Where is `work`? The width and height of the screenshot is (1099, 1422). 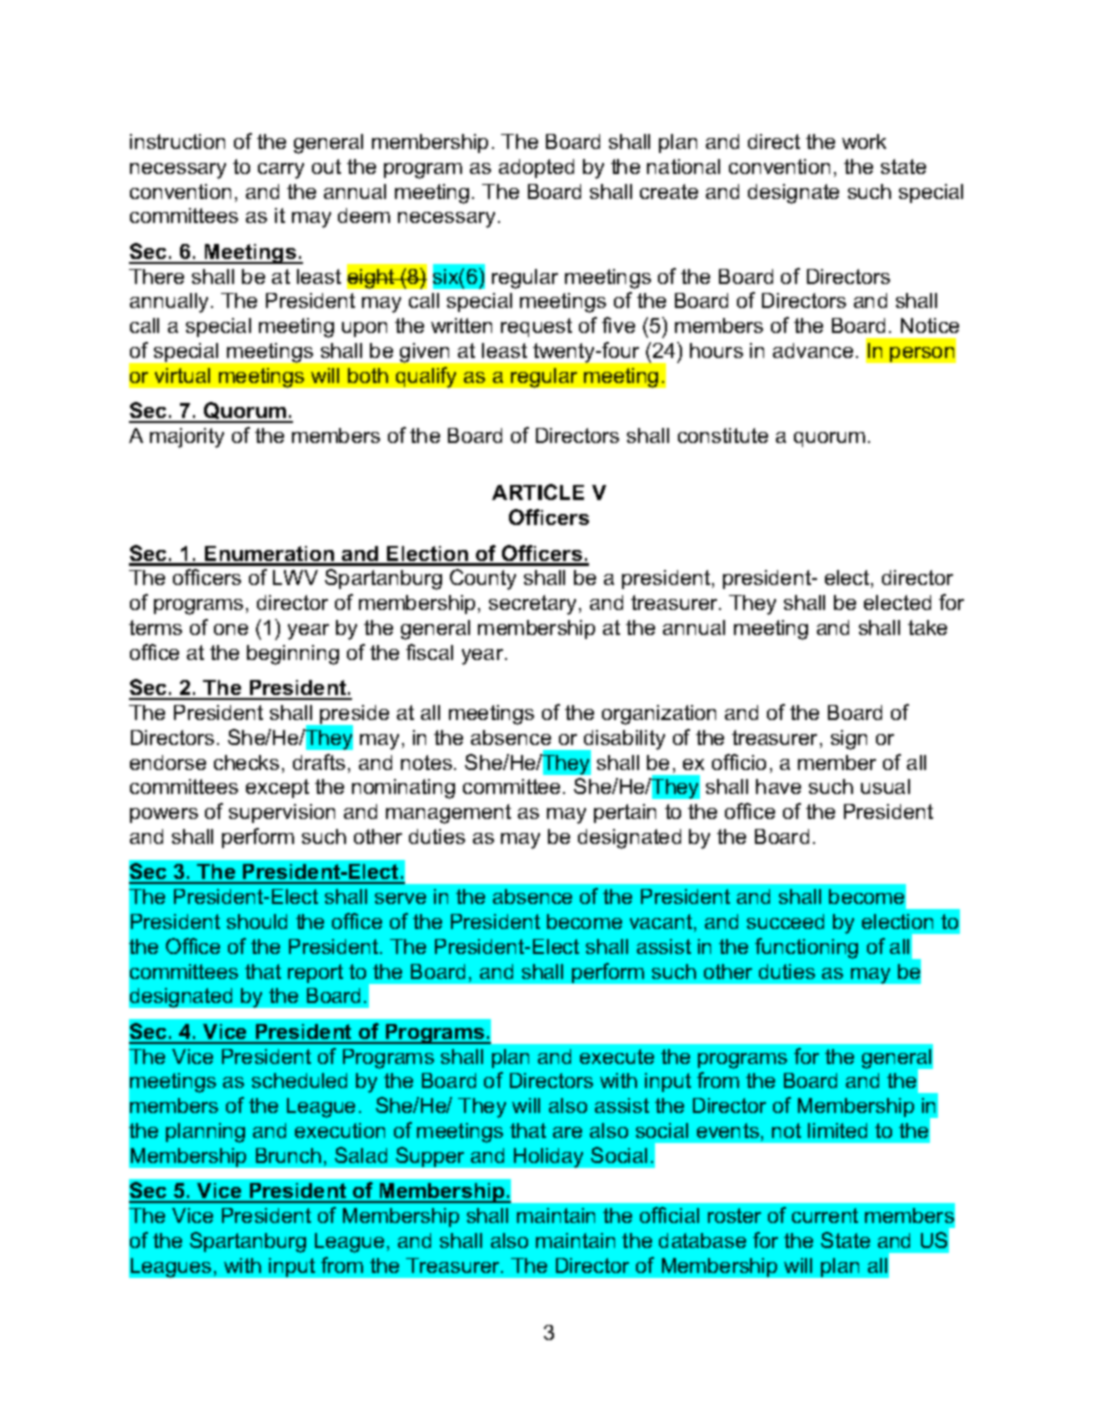
work is located at coordinates (864, 141).
